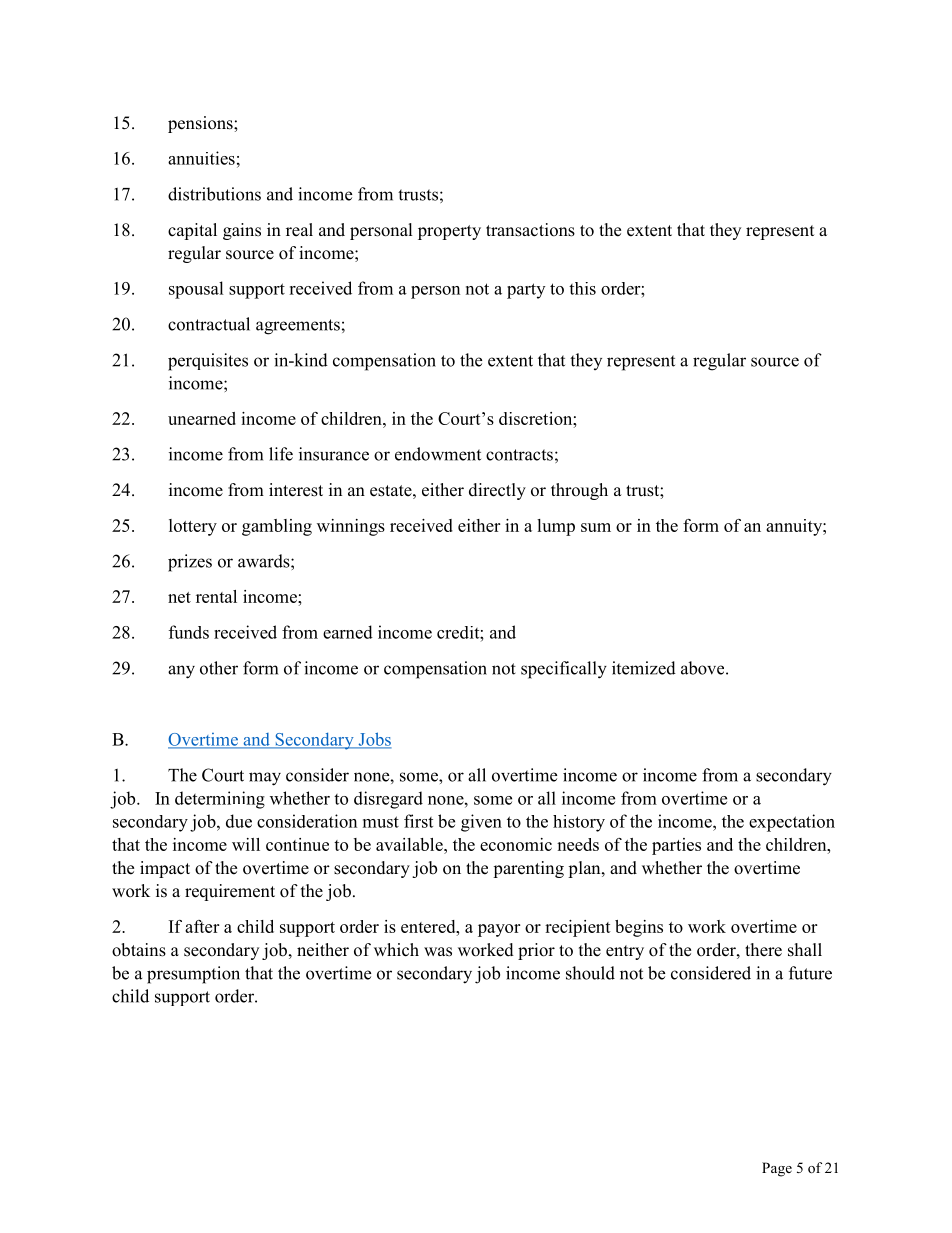  I want to click on specifically, so click(564, 670).
